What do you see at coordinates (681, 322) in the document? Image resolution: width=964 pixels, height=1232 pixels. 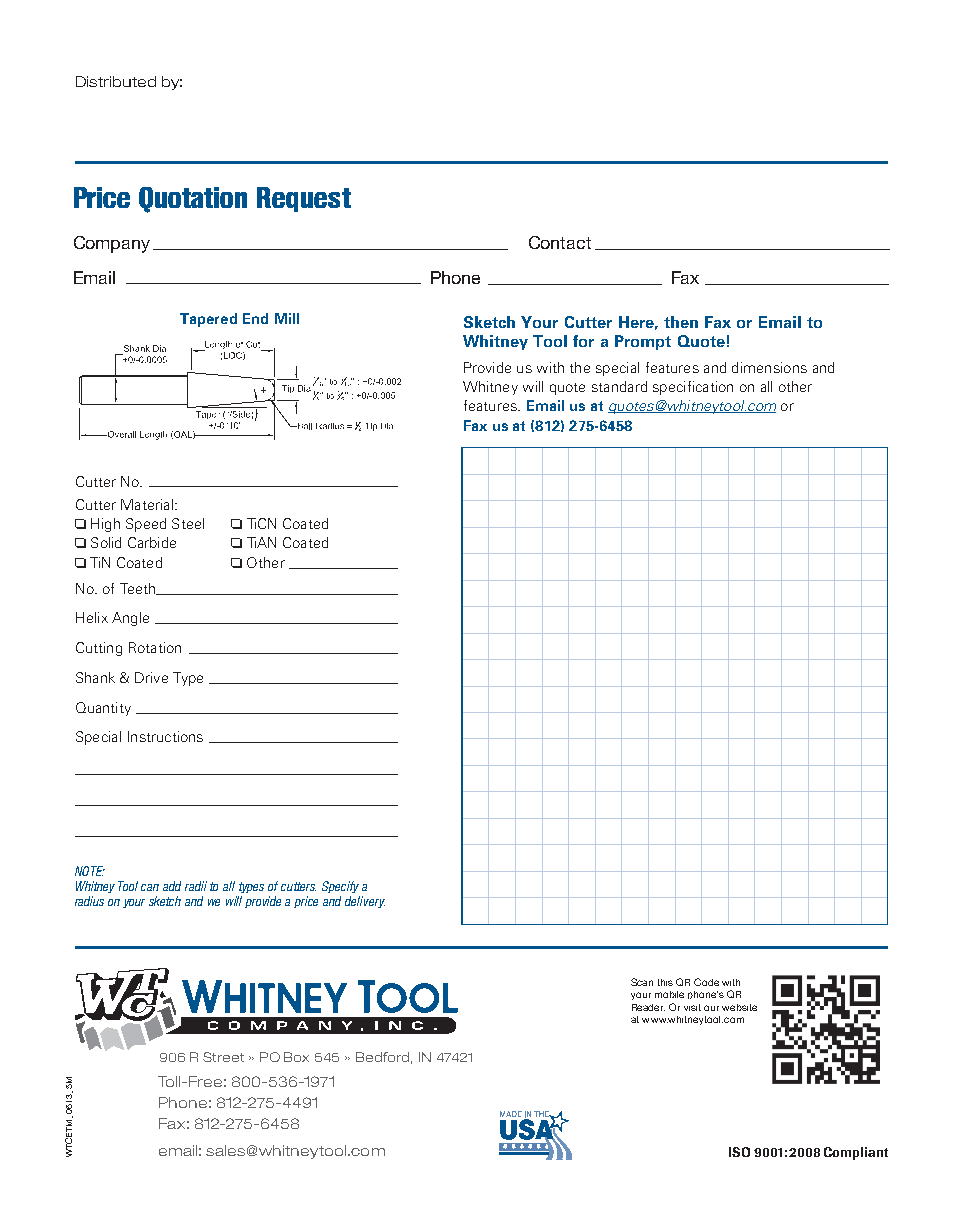 I see `then` at bounding box center [681, 322].
